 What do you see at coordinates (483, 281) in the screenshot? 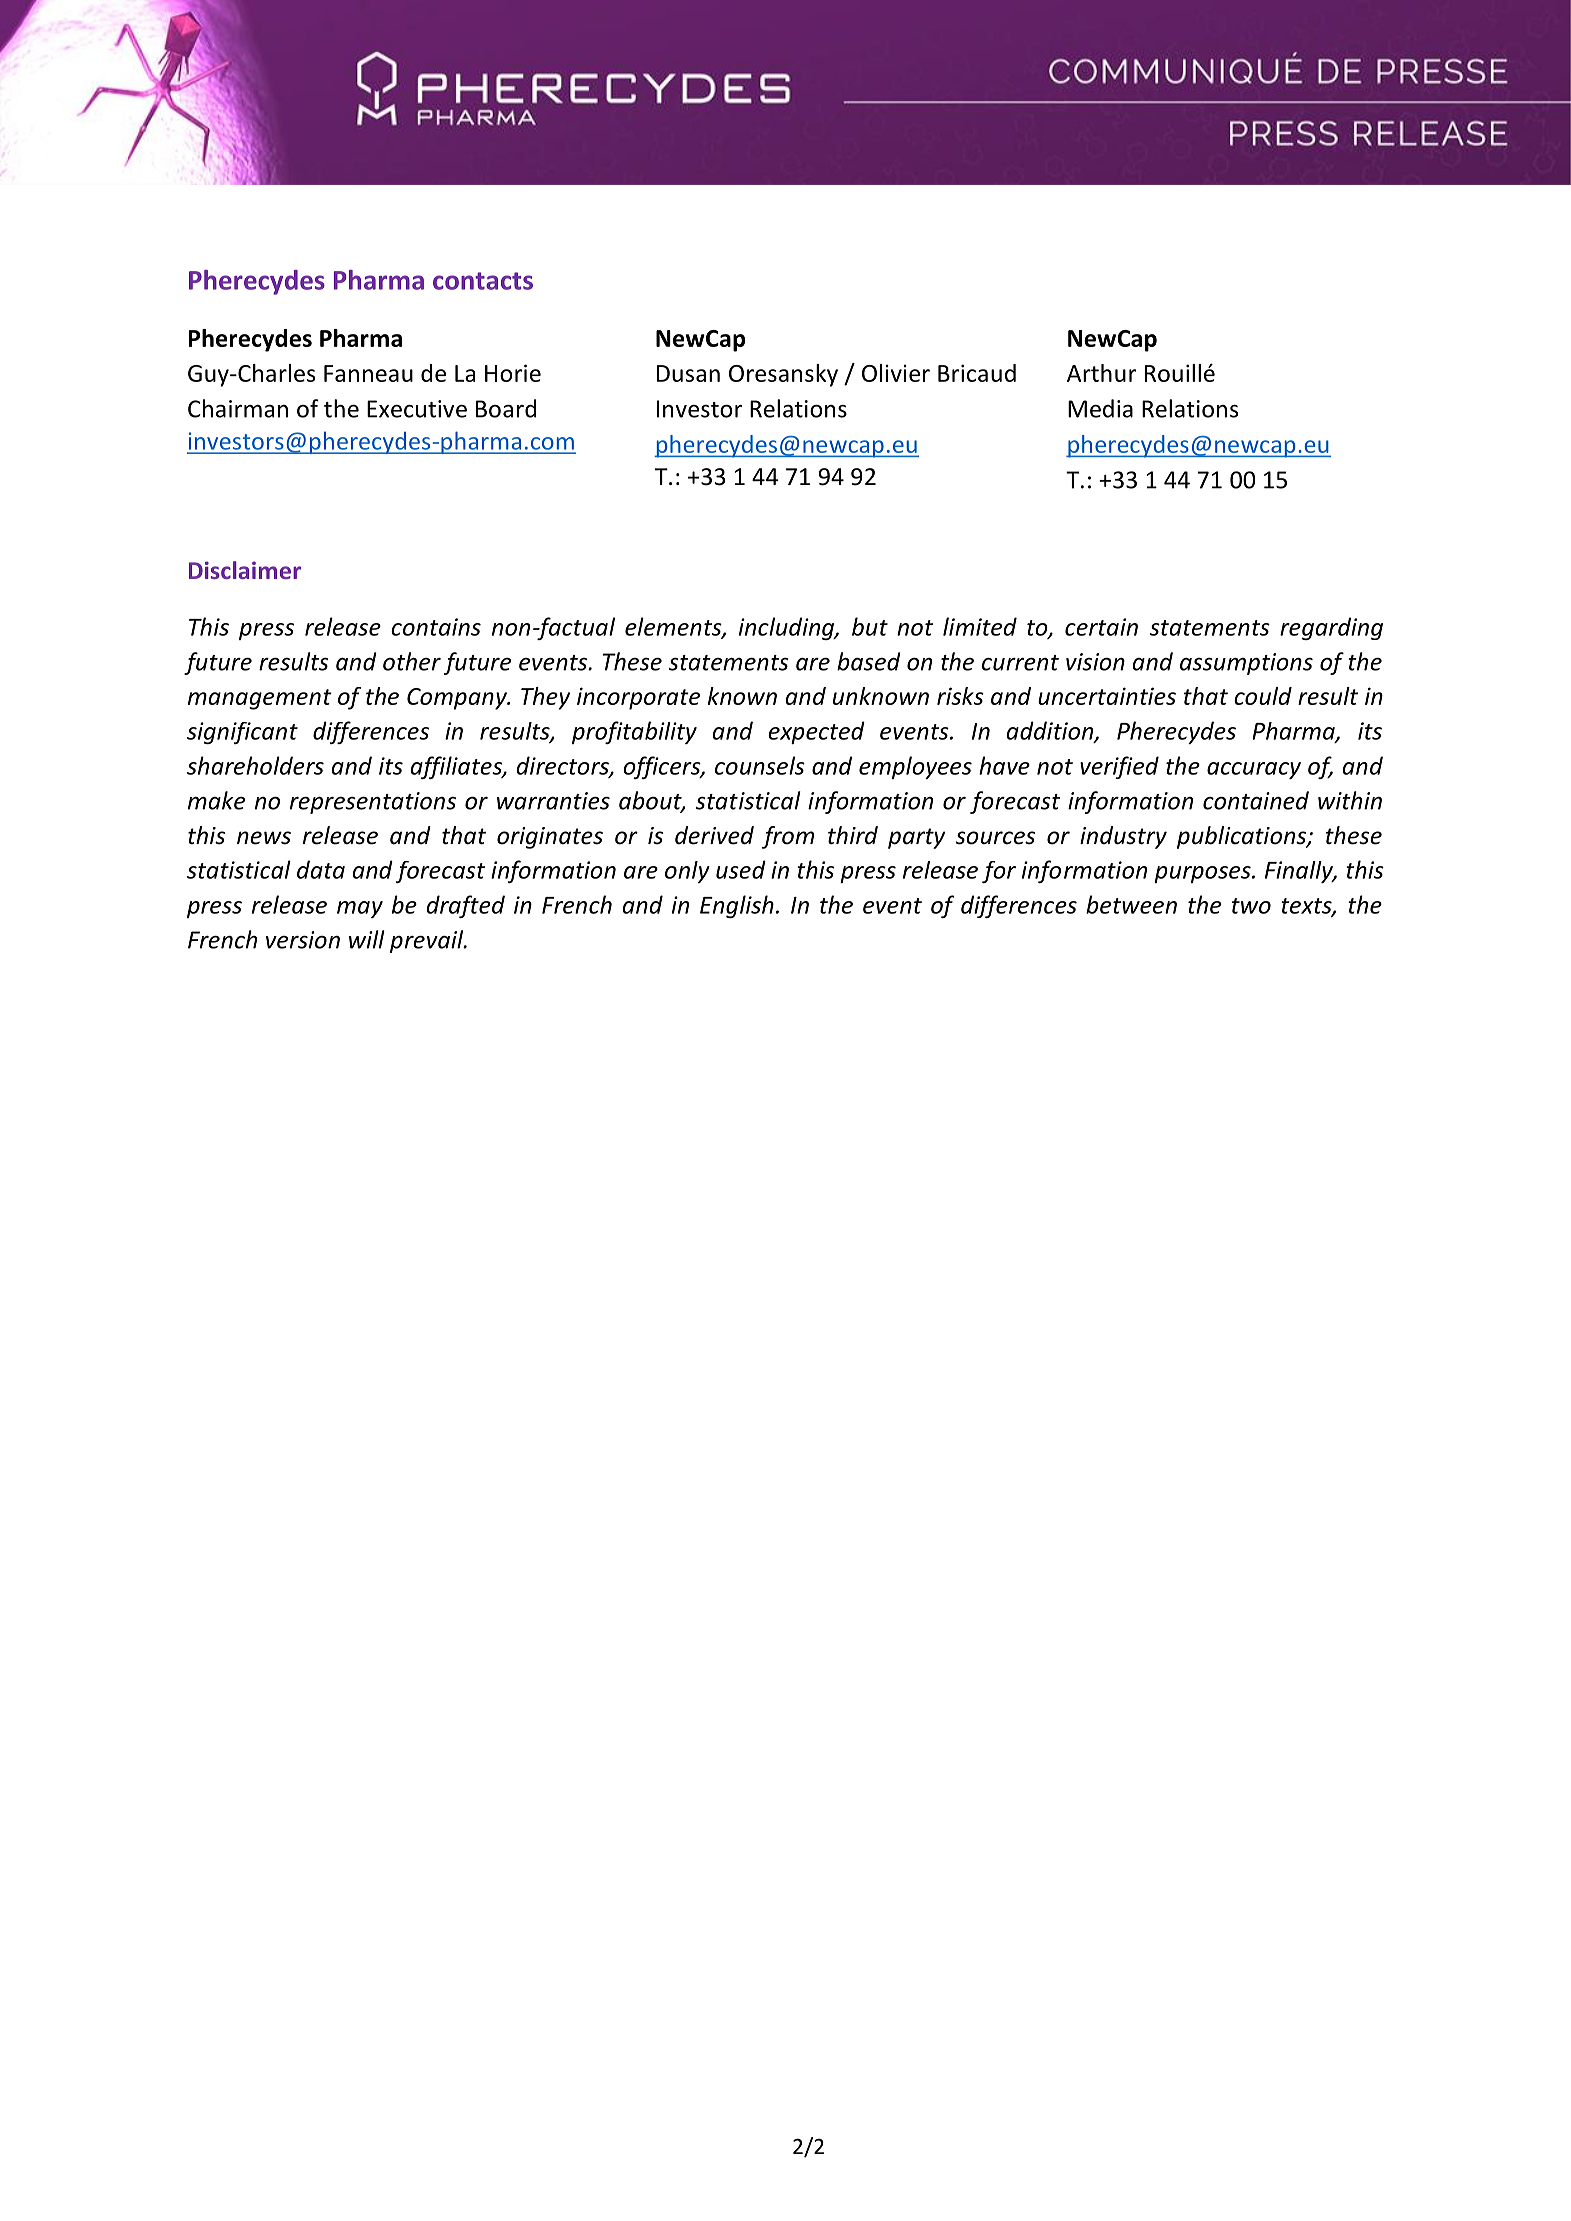
I see `contacts` at bounding box center [483, 281].
